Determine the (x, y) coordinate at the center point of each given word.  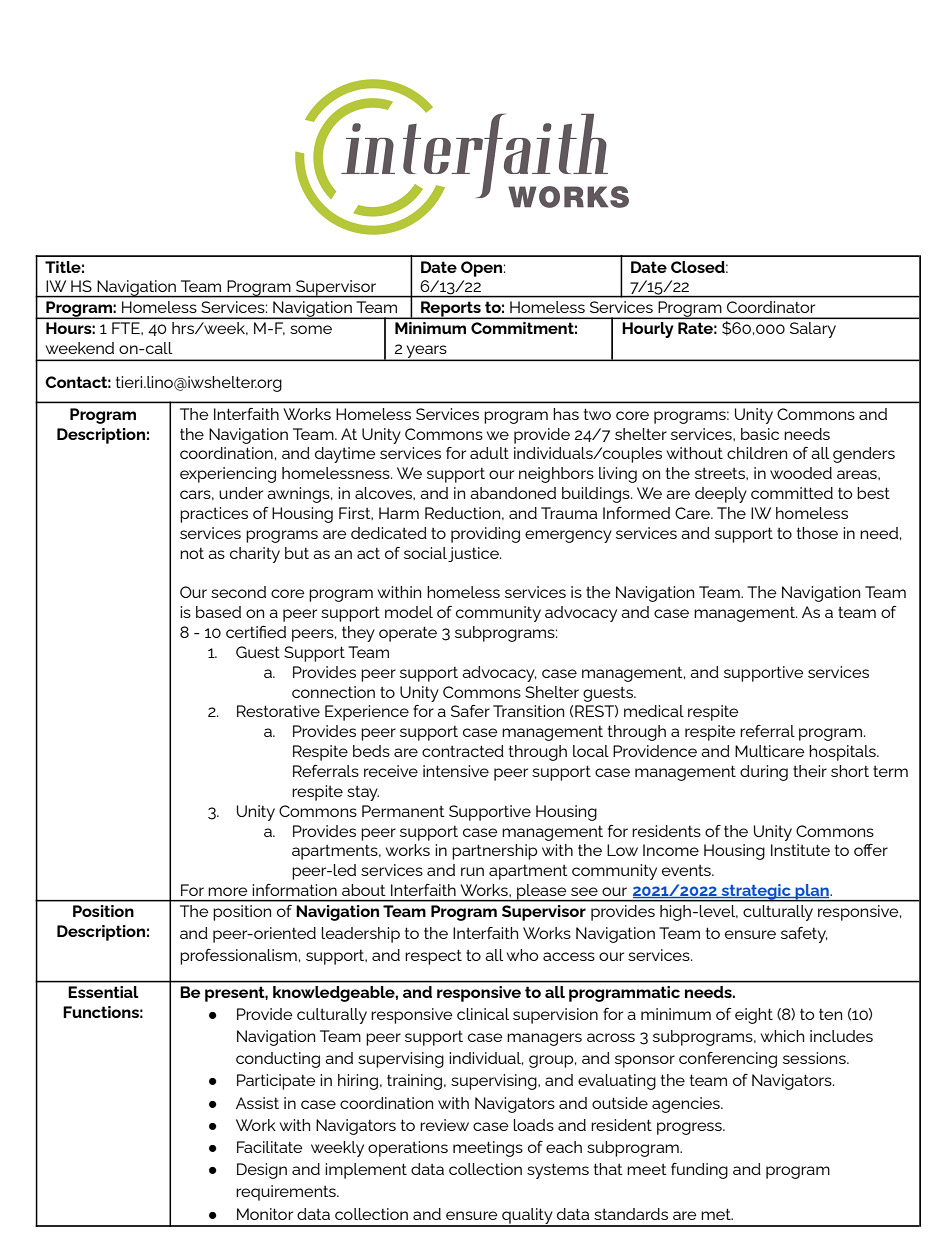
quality (527, 1217)
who (522, 955)
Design (262, 1171)
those (817, 533)
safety (804, 935)
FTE (127, 328)
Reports (451, 310)
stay (363, 793)
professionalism (238, 957)
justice (474, 554)
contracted (463, 751)
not (192, 553)
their (810, 771)
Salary (813, 330)
